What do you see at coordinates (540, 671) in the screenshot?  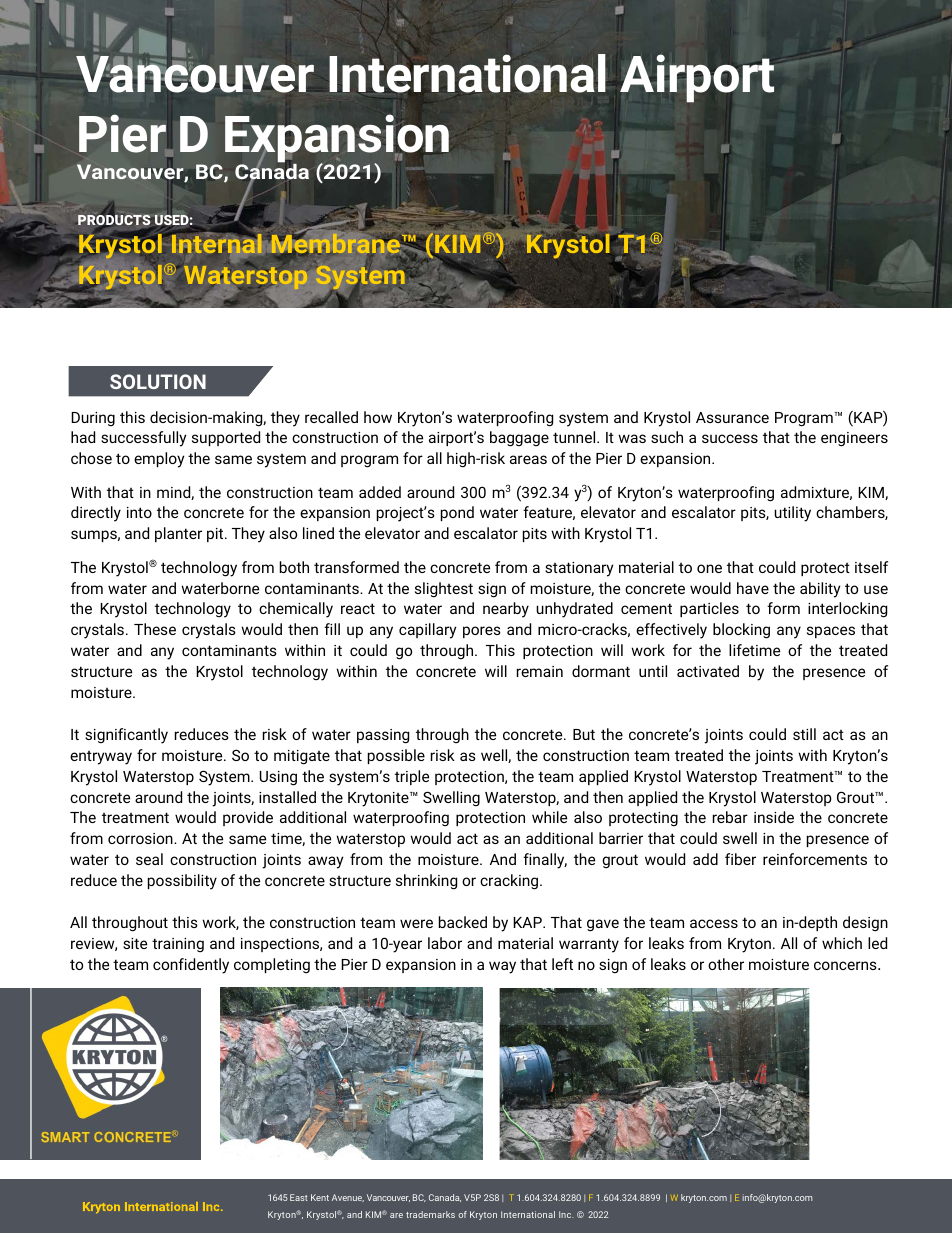 I see `remain` at bounding box center [540, 671].
